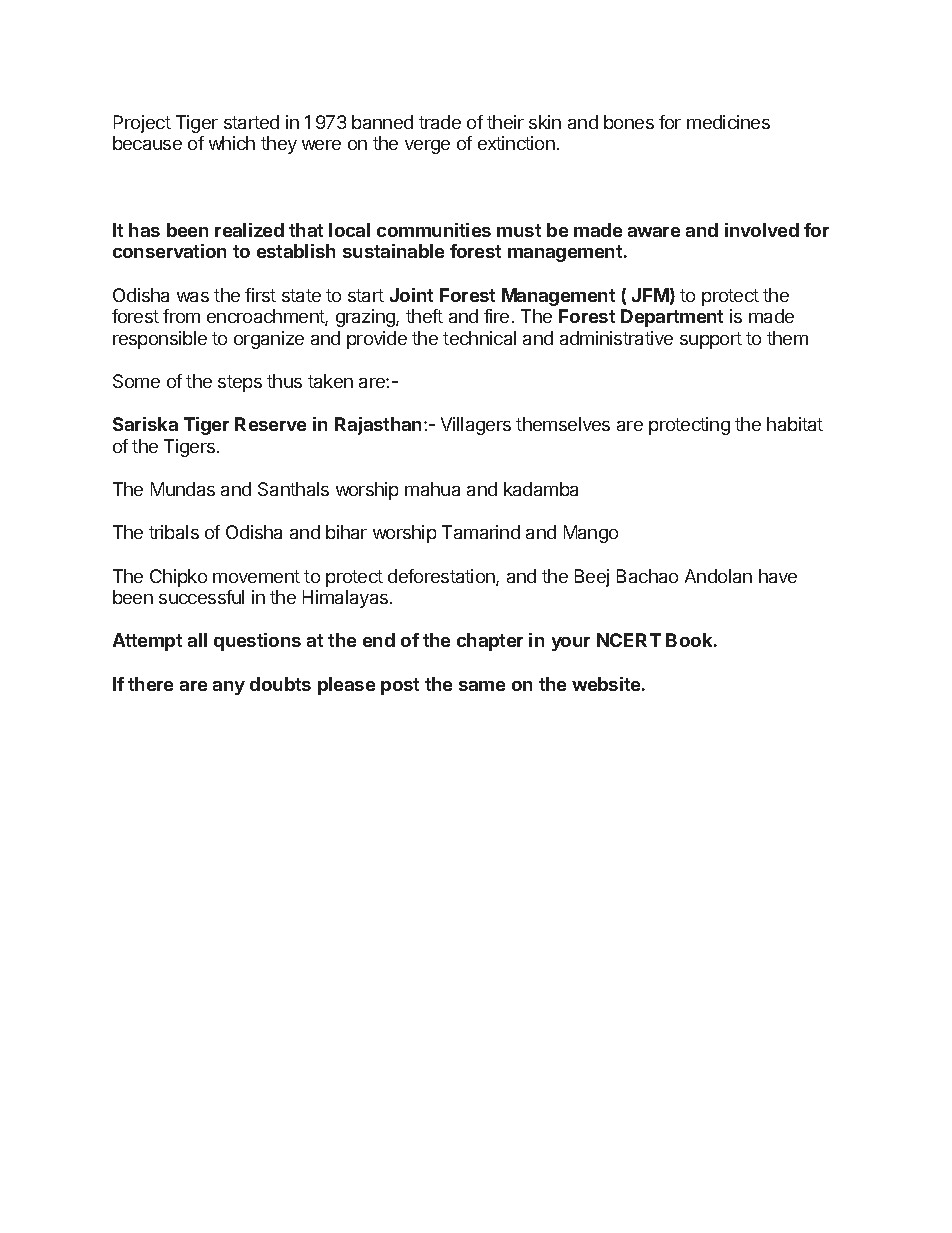  What do you see at coordinates (256, 576) in the page?
I see `movement` at bounding box center [256, 576].
